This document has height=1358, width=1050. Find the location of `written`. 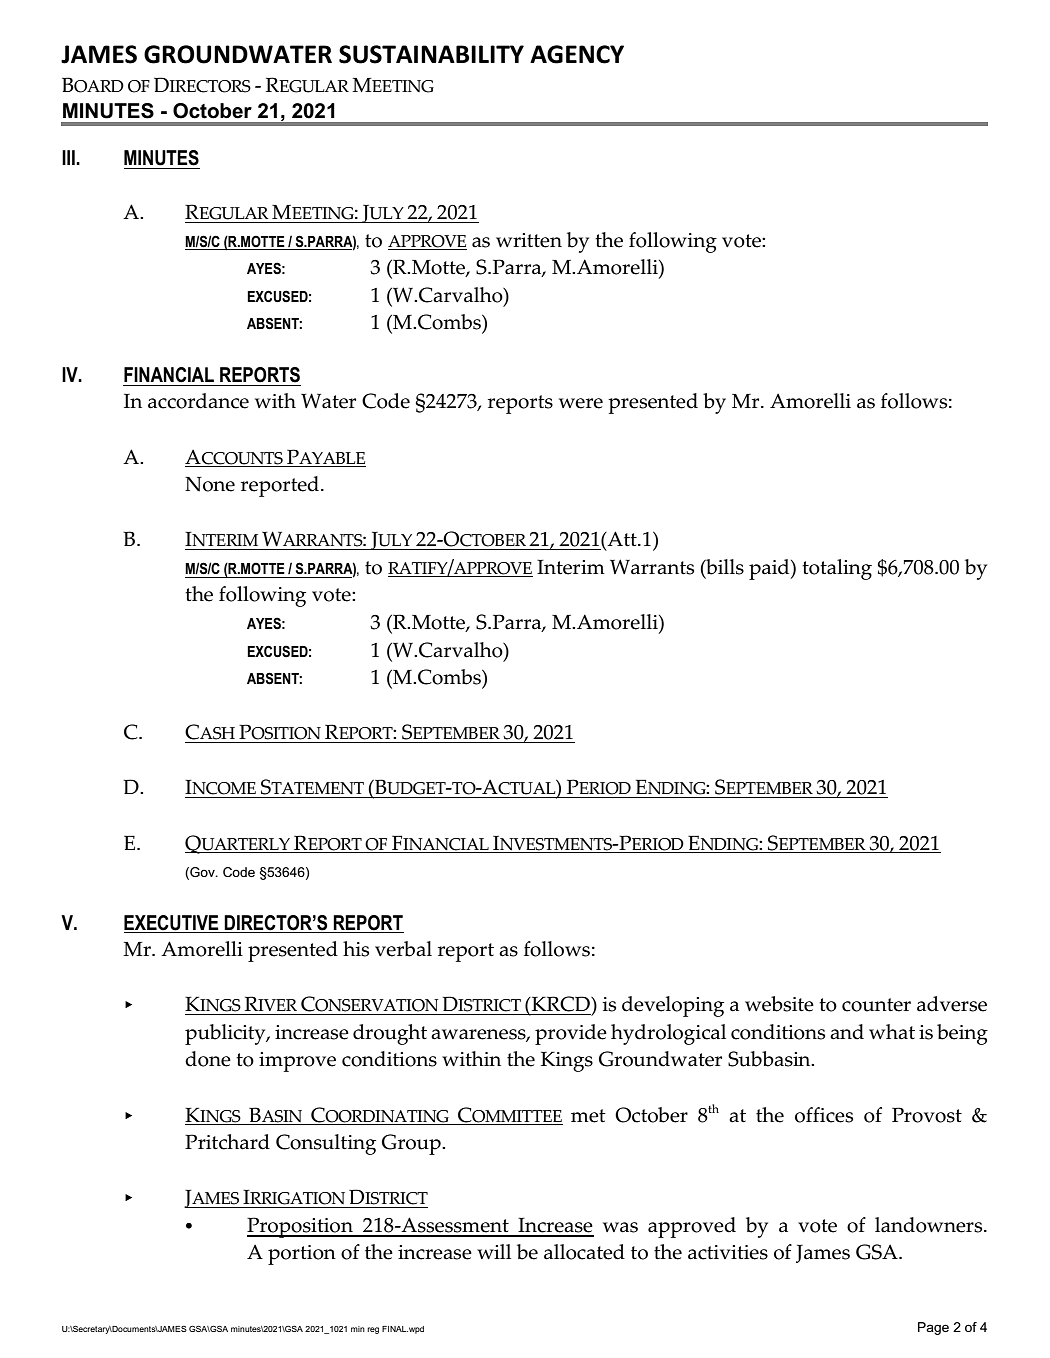

written is located at coordinates (529, 240).
